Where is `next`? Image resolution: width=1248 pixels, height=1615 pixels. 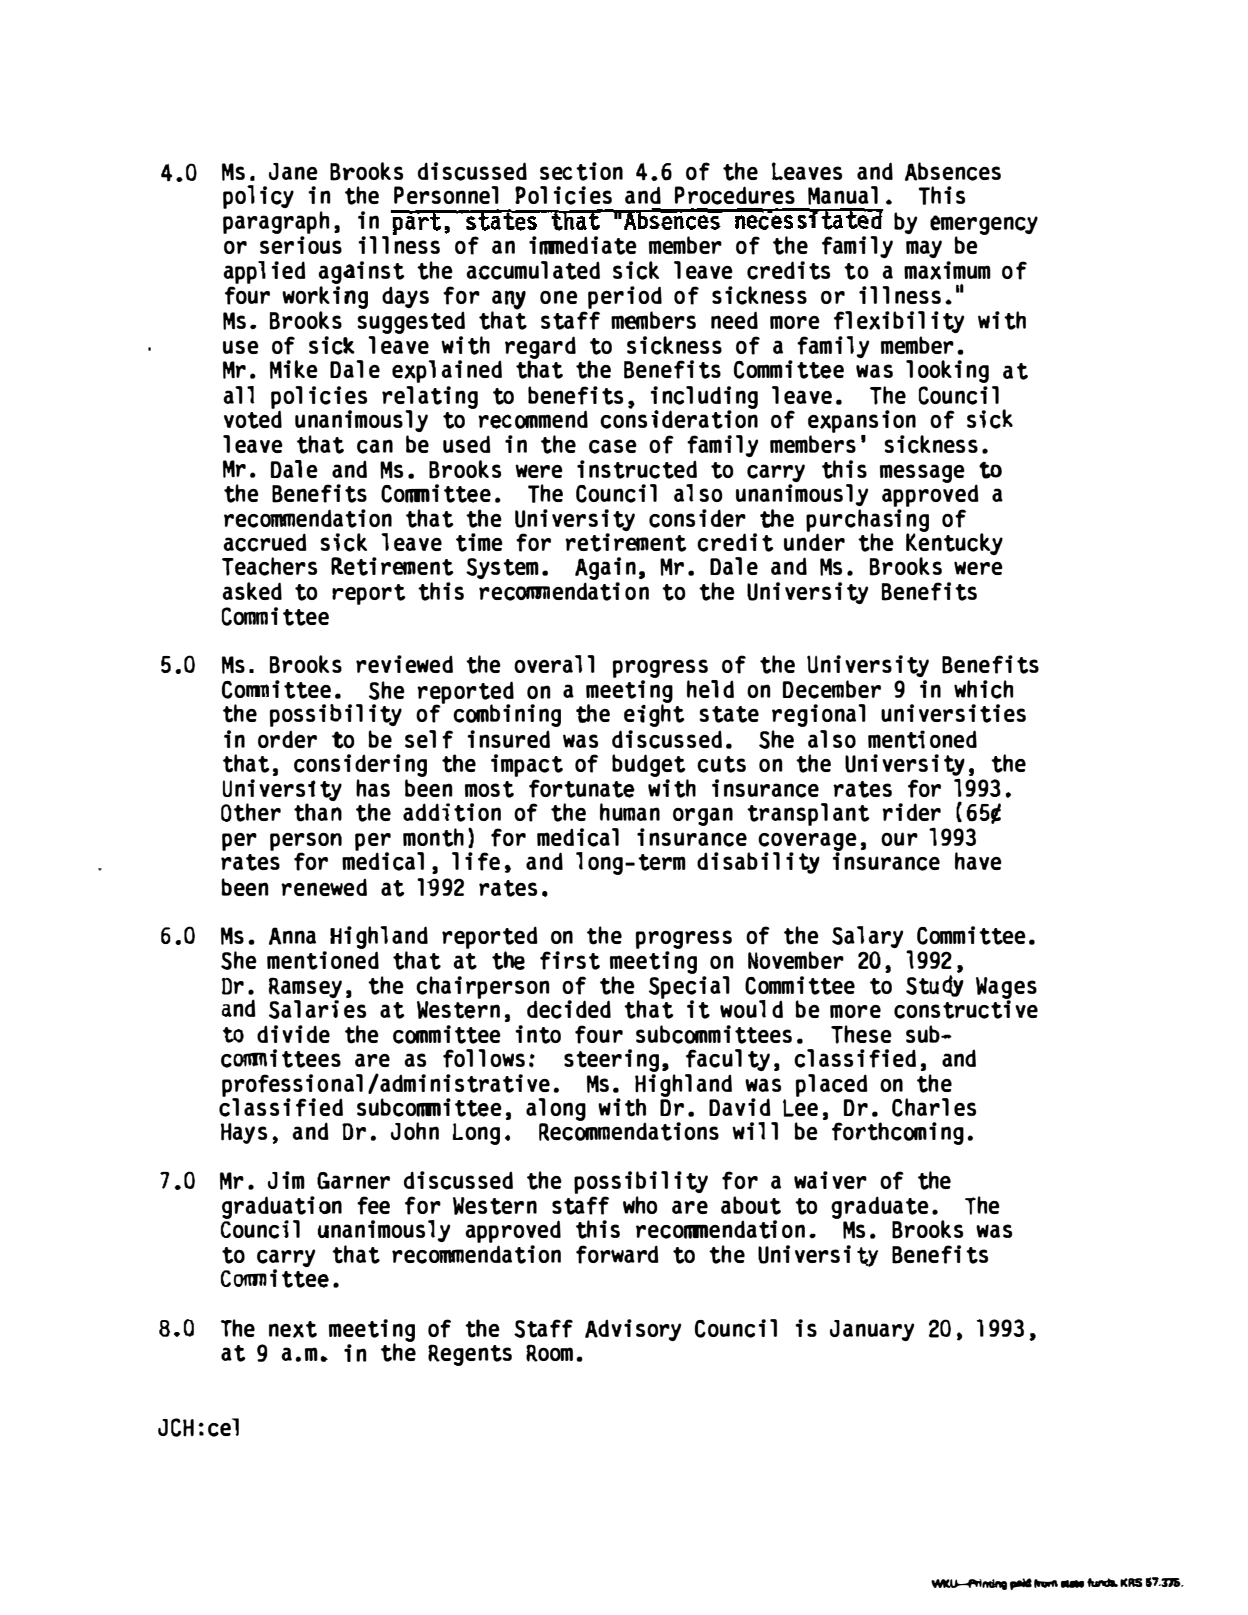 next is located at coordinates (293, 1329).
